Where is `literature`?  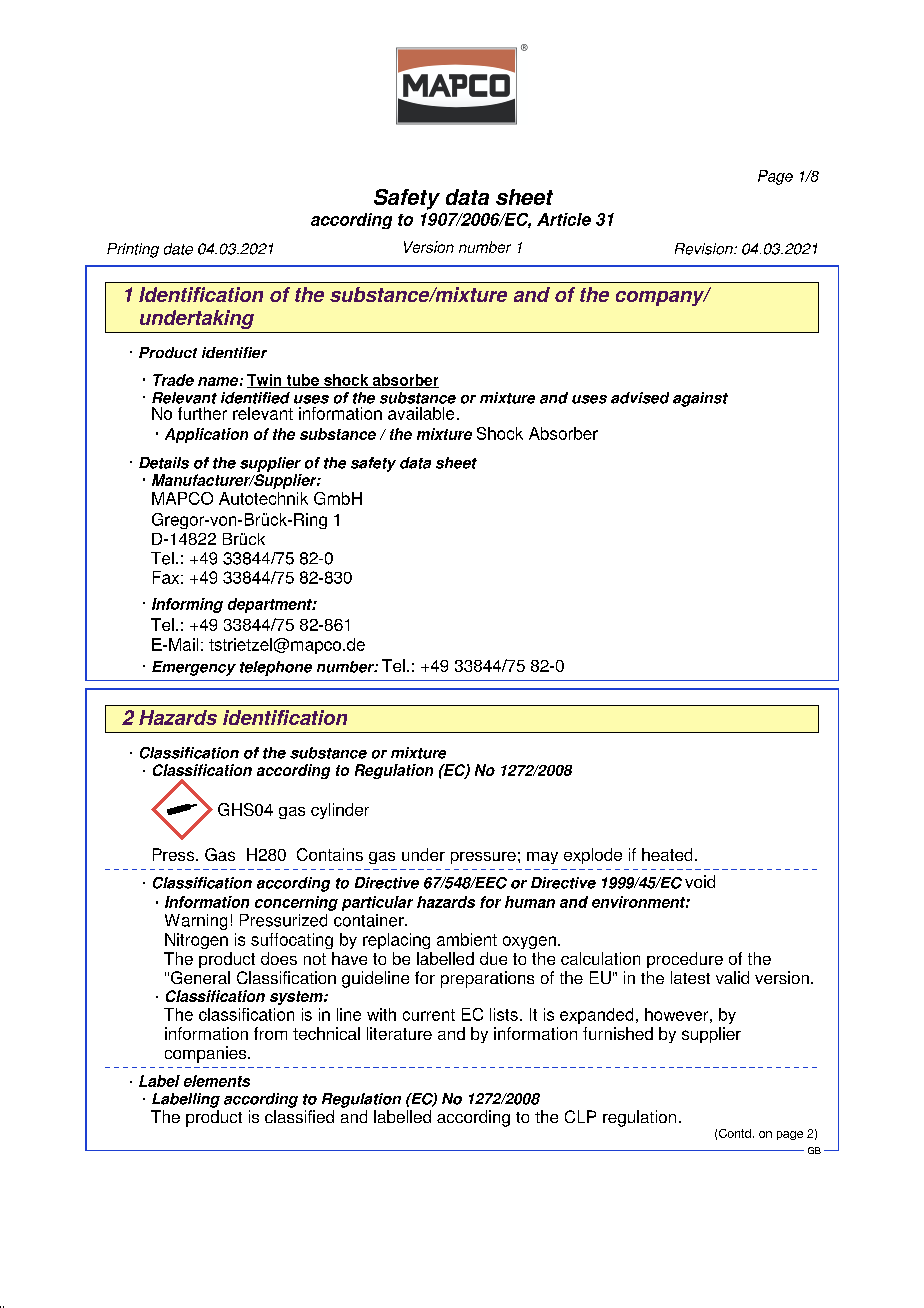 literature is located at coordinates (399, 1033).
